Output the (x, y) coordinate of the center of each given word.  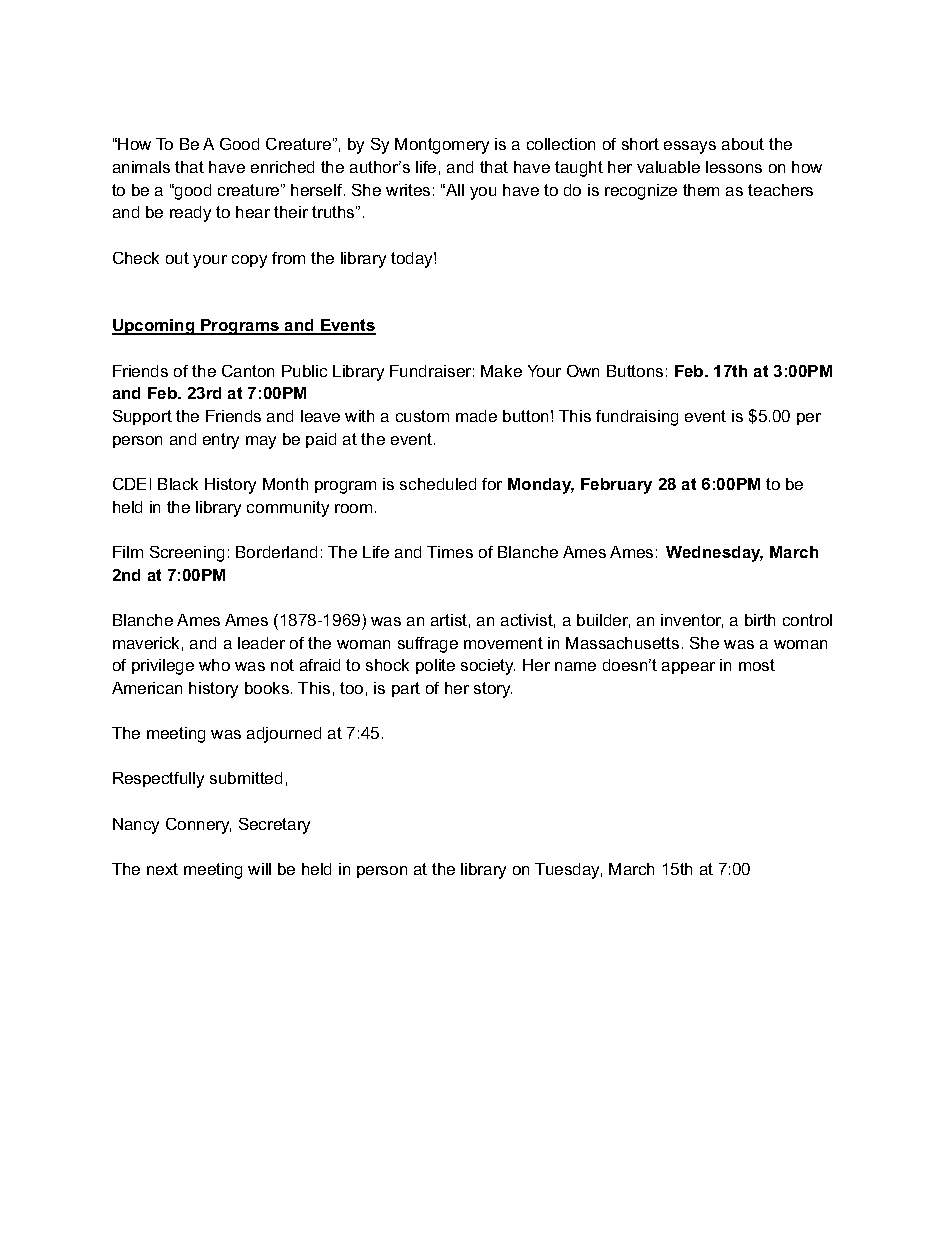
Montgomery (442, 146)
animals (141, 167)
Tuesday (568, 871)
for (492, 484)
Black (178, 484)
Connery (198, 826)
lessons (734, 167)
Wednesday (714, 554)
